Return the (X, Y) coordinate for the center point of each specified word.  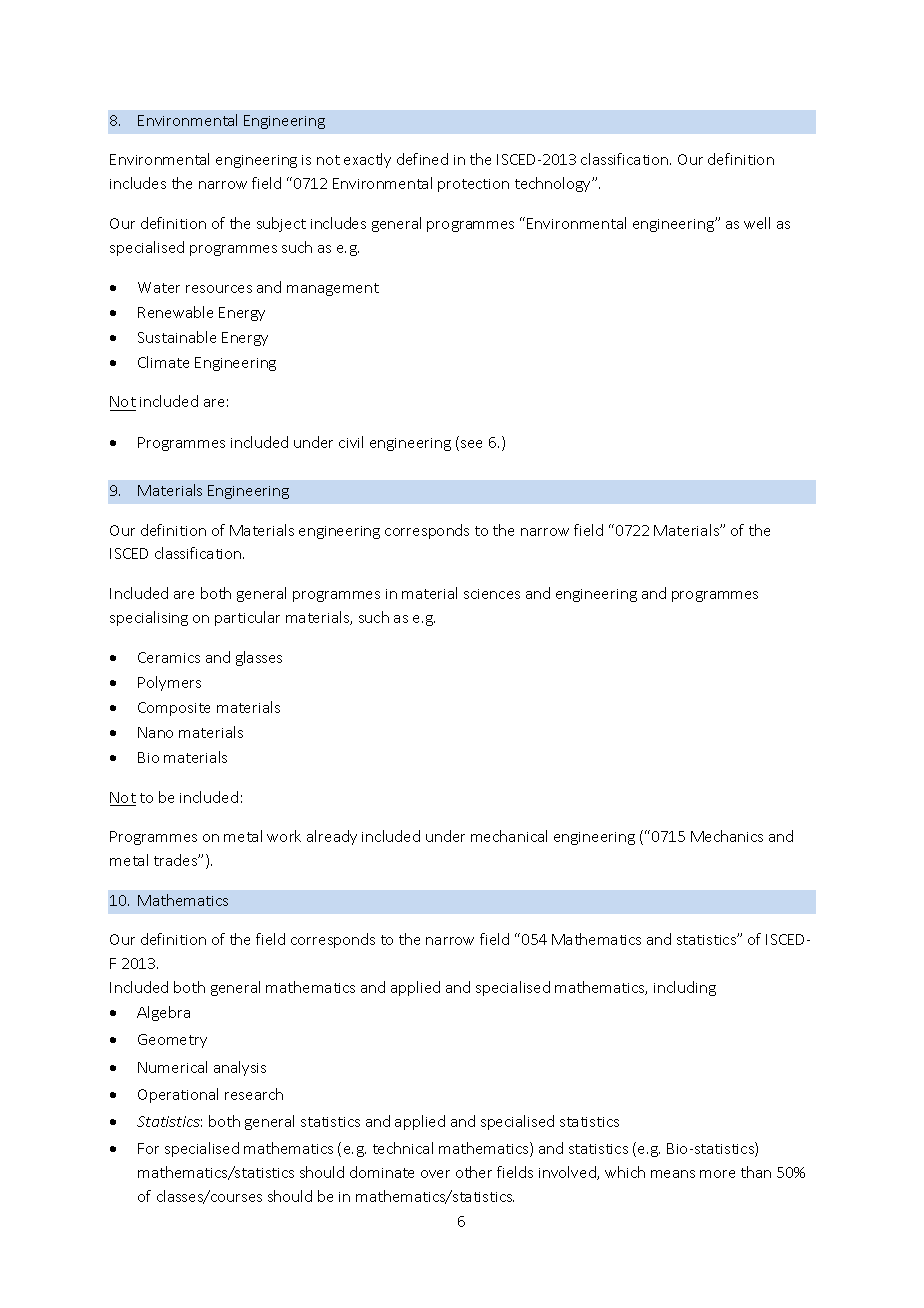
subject (281, 224)
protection (473, 185)
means (673, 1174)
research (254, 1094)
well (757, 223)
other (474, 1172)
